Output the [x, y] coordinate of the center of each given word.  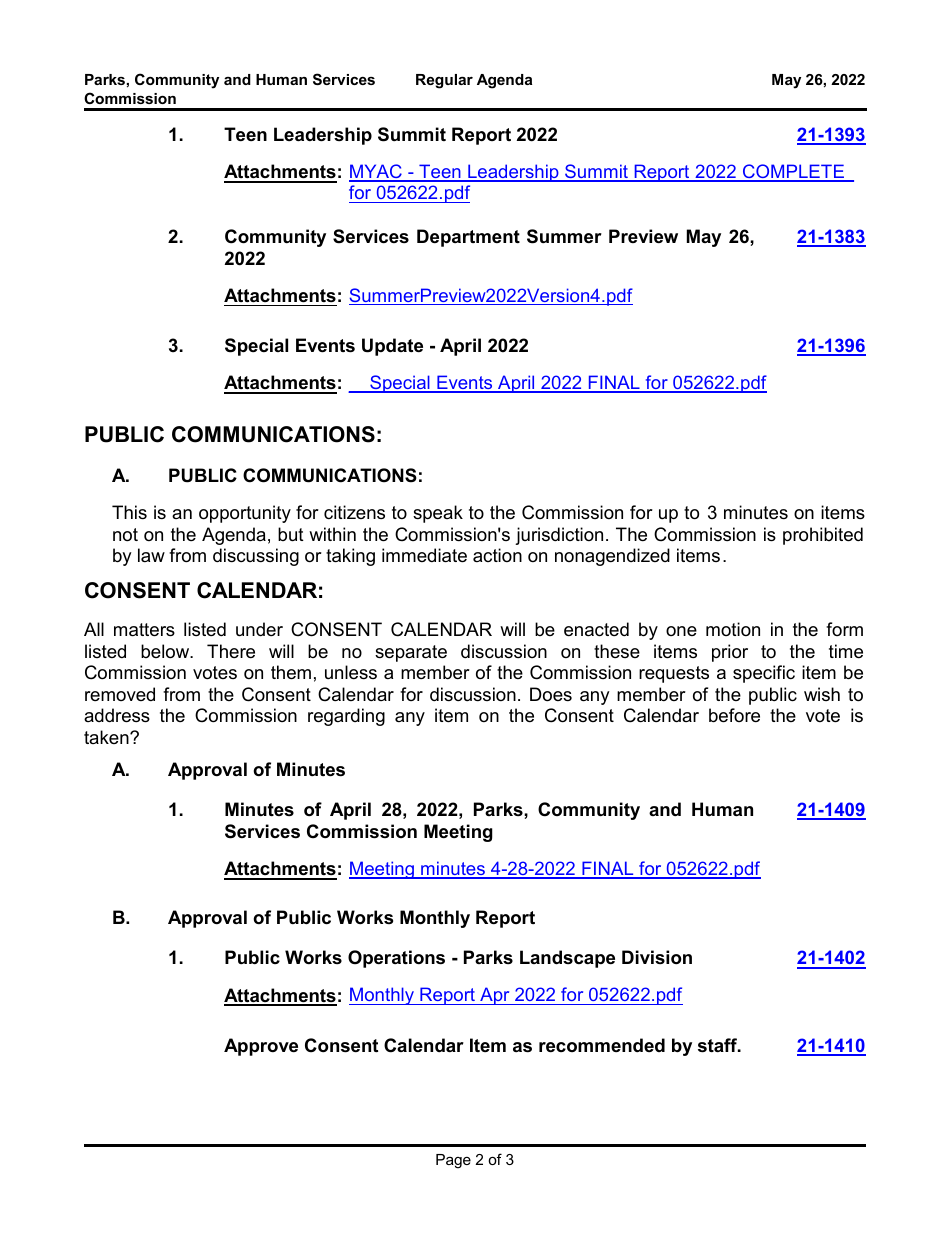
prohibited [823, 536]
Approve [261, 1047]
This [129, 512]
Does [551, 694]
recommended [602, 1045]
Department [468, 238]
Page [453, 1161]
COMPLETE [793, 172]
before [734, 715]
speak [438, 514]
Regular [444, 81]
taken [107, 737]
